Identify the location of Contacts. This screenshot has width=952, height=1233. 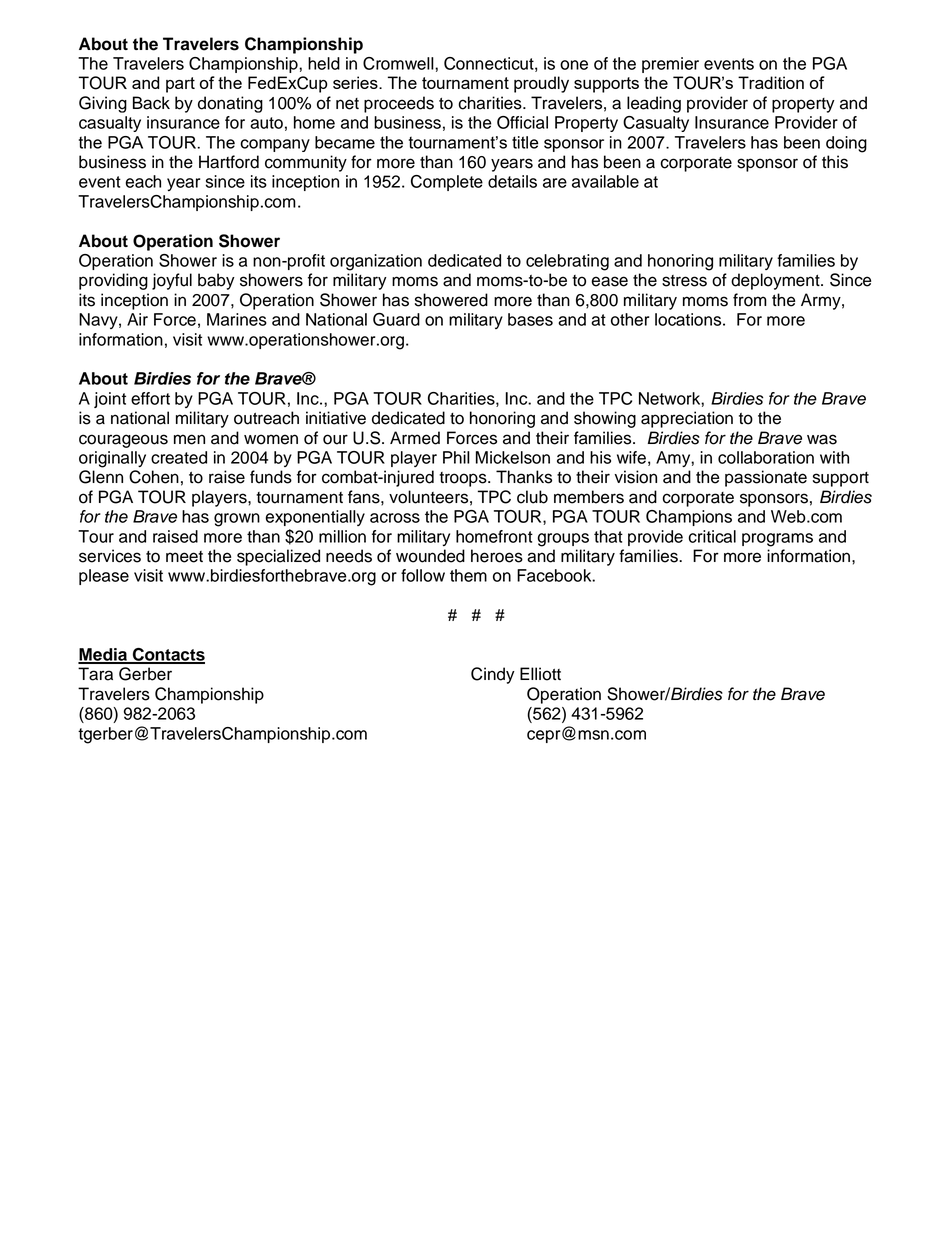
(168, 655).
